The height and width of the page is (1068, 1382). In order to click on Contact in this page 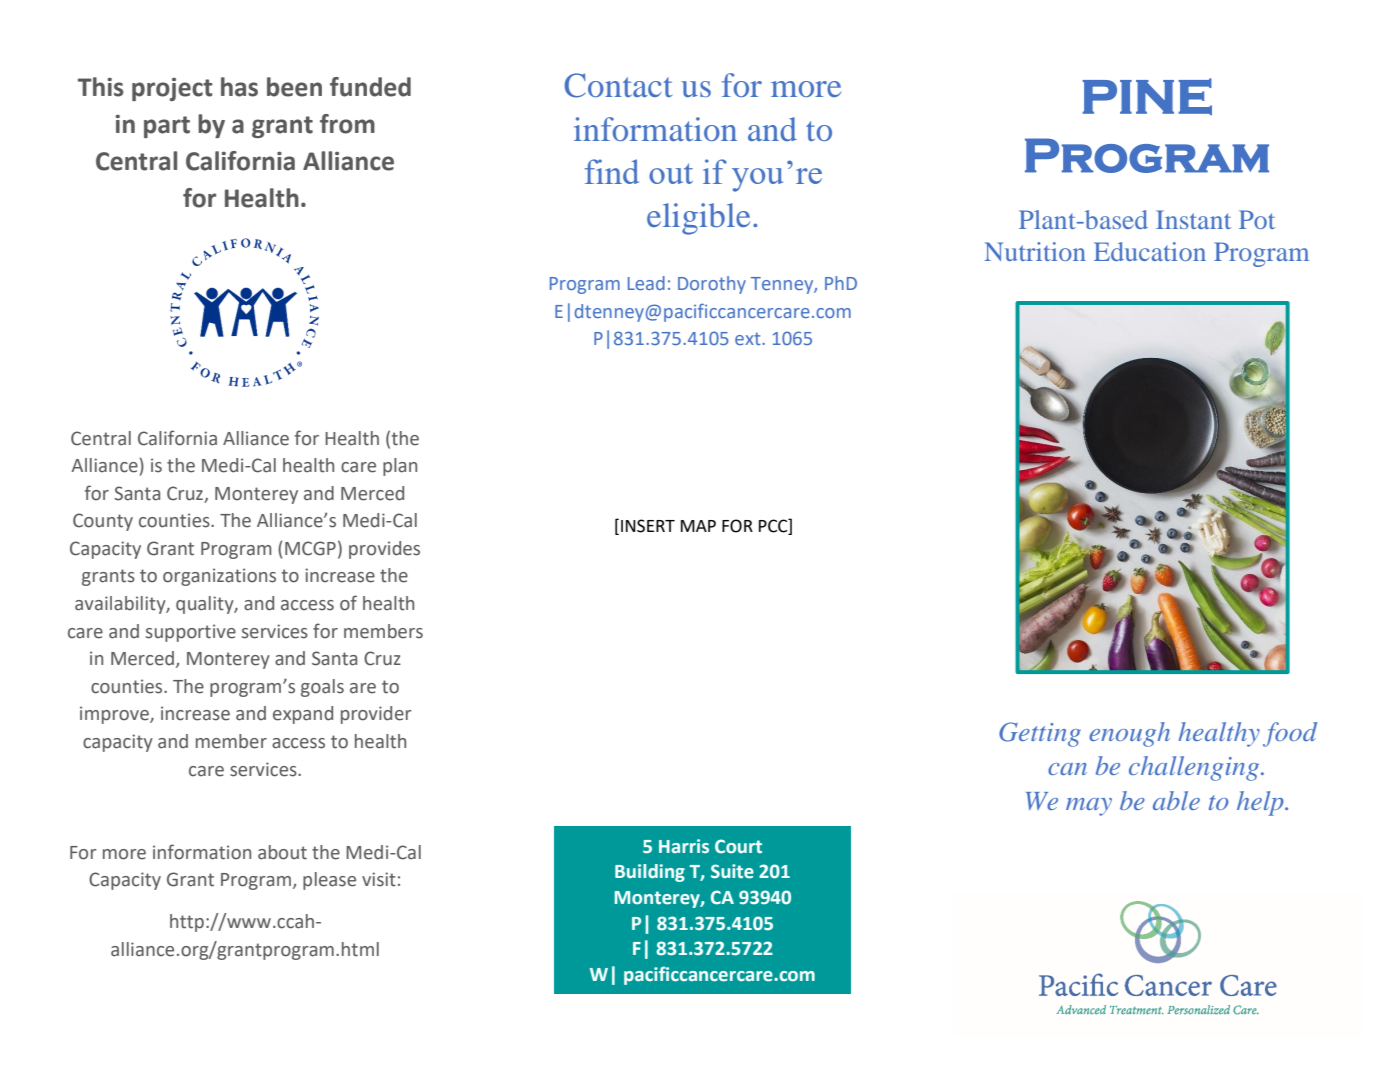, I will do `click(618, 85)`.
